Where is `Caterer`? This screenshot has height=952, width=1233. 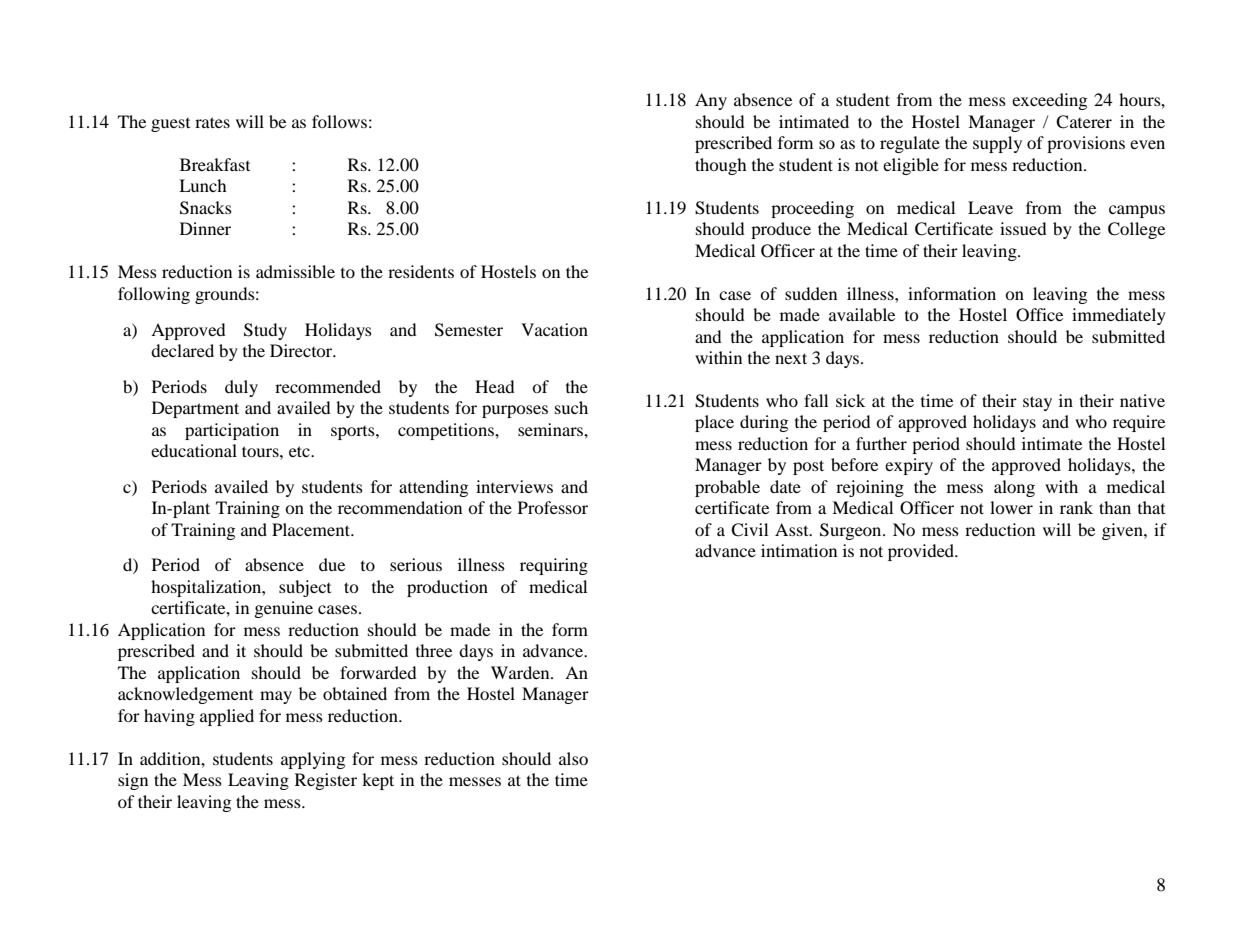 Caterer is located at coordinates (1084, 122).
